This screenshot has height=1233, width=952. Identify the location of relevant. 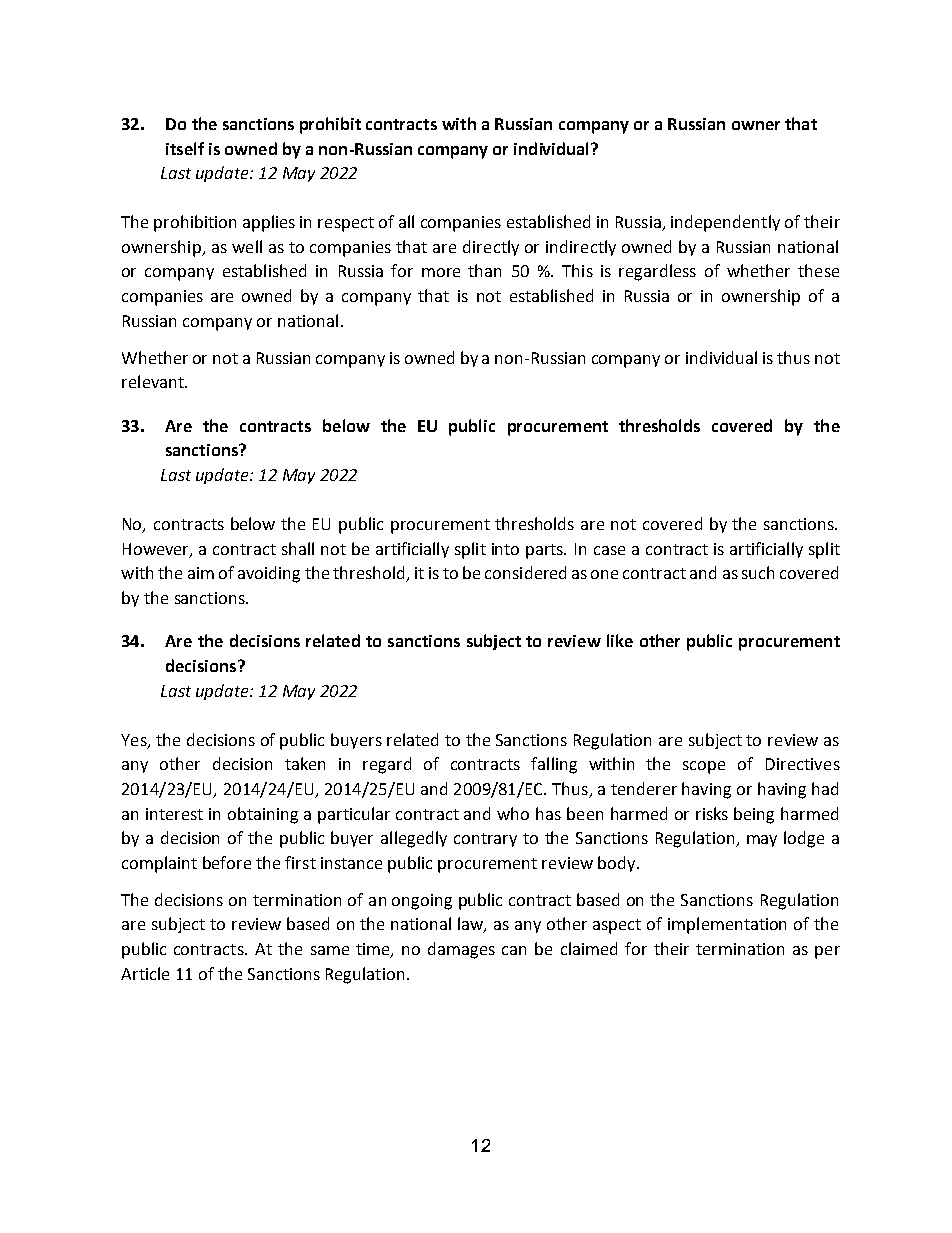
(154, 381).
